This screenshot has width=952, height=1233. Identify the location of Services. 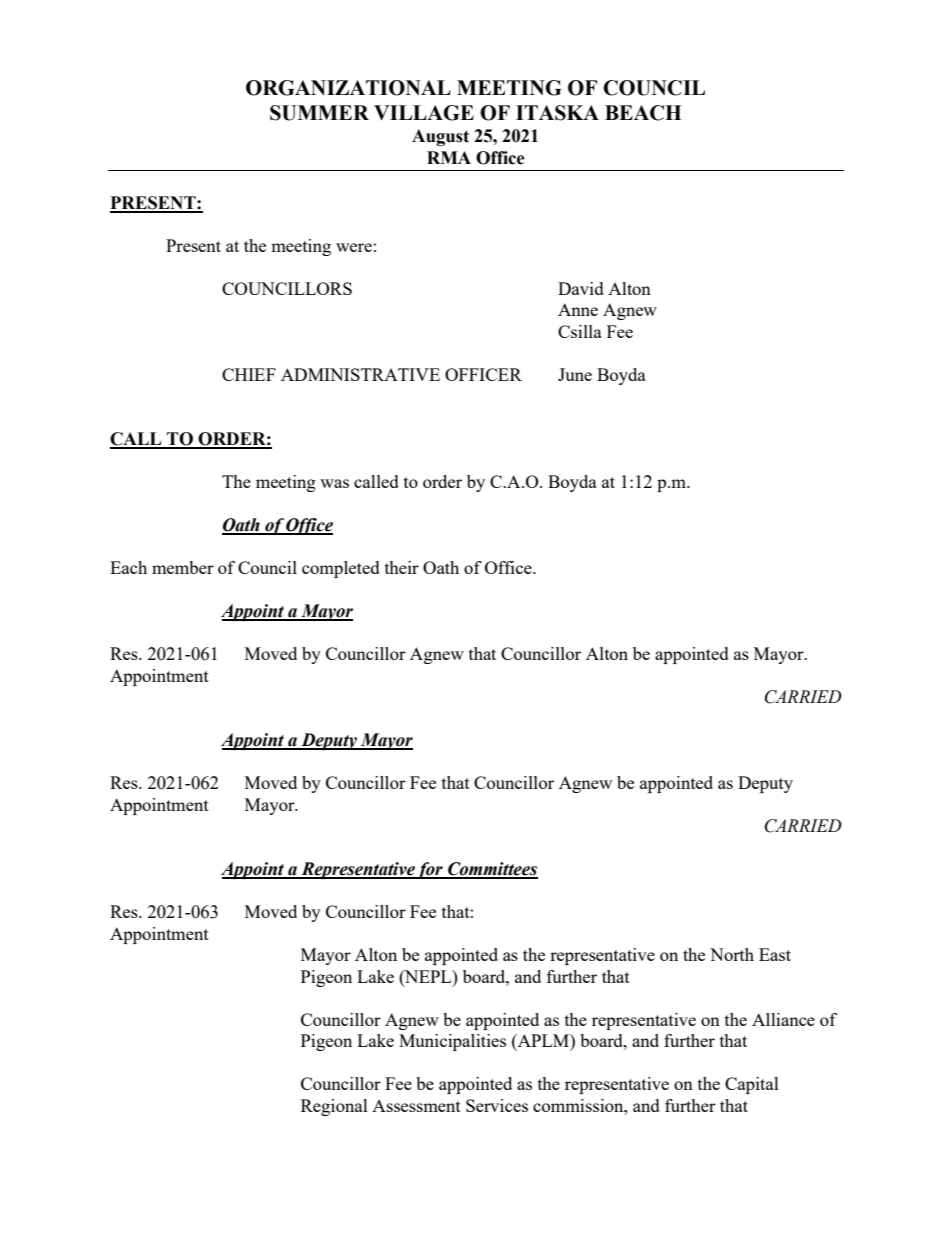
(497, 1105).
